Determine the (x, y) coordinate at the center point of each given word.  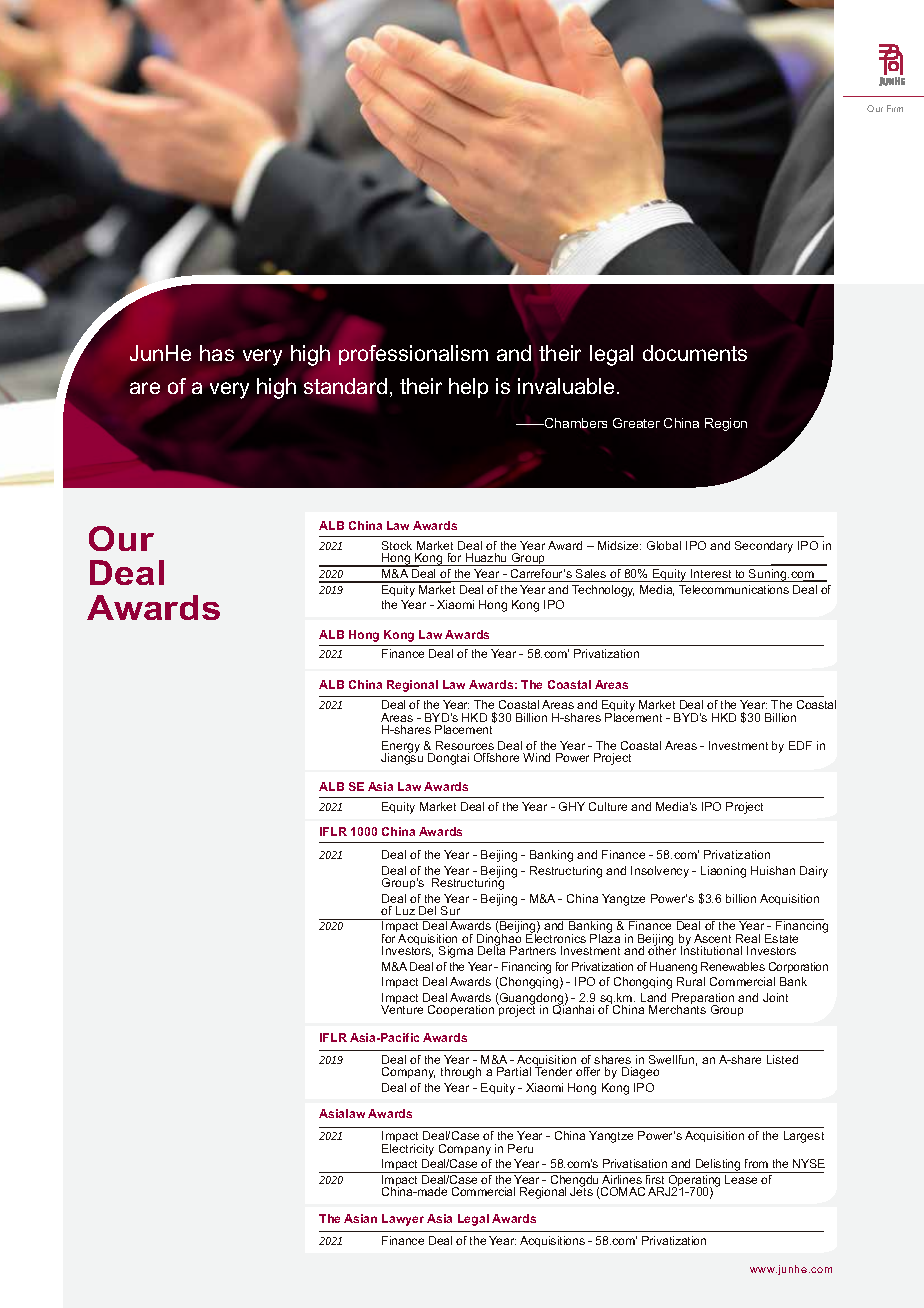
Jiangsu (402, 758)
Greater (636, 423)
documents (695, 353)
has (217, 353)
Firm (895, 108)
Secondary (764, 547)
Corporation (798, 967)
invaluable (566, 386)
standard (345, 386)
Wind (536, 757)
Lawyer (403, 1220)
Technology (603, 591)
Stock (397, 545)
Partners (533, 950)
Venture (402, 1009)
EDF (800, 745)
